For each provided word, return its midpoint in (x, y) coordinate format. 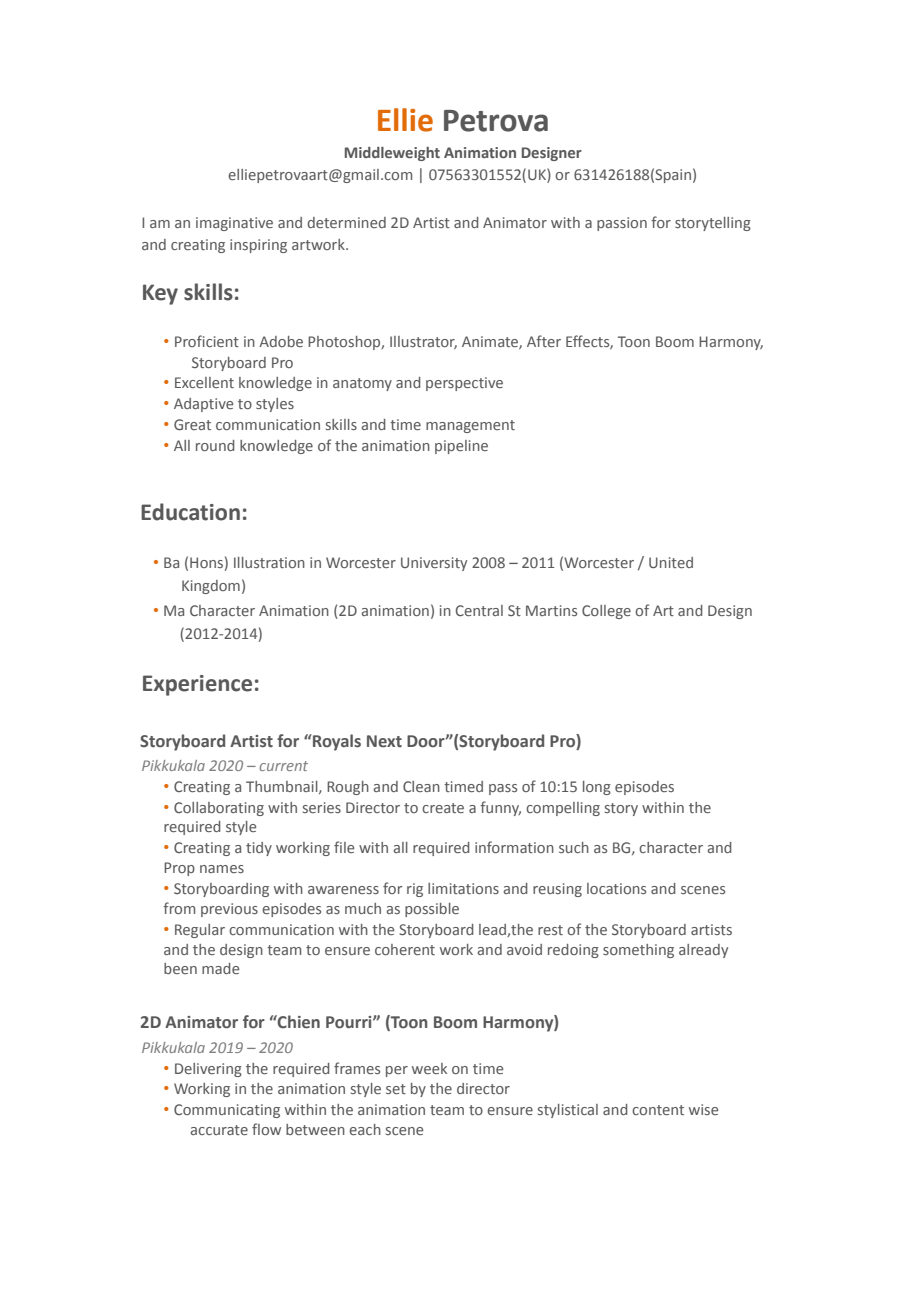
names (222, 869)
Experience (197, 685)
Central (479, 610)
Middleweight (392, 154)
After (544, 341)
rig (415, 890)
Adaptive (203, 405)
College (606, 612)
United (671, 562)
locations (616, 888)
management (470, 426)
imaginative (234, 224)
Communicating (227, 1111)
